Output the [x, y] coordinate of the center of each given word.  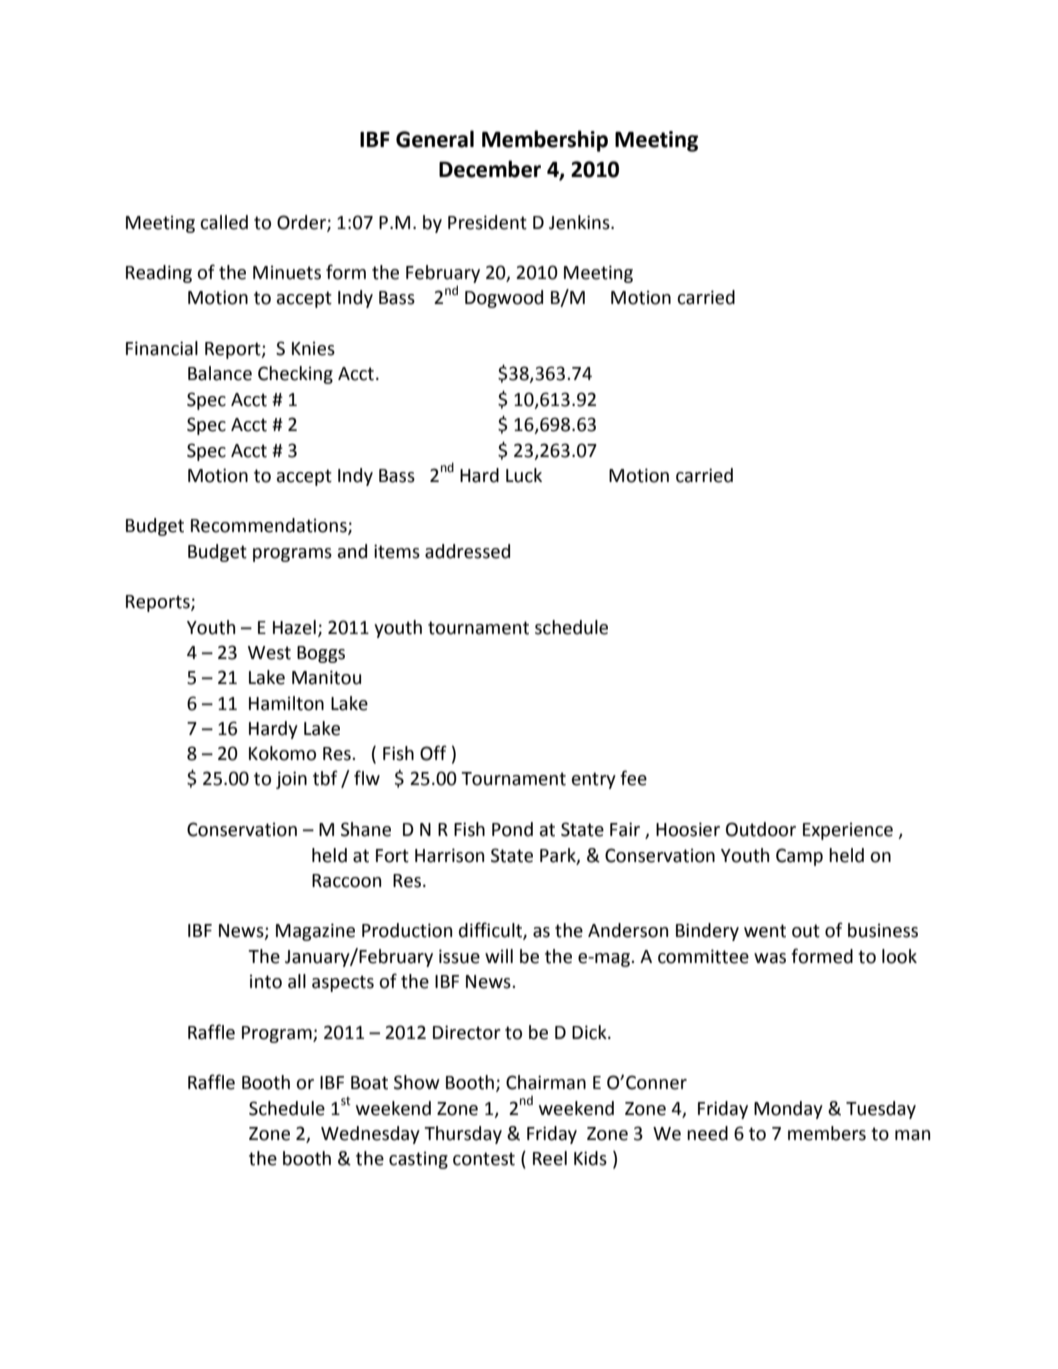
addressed [467, 551]
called [224, 222]
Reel [550, 1158]
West [269, 653]
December [490, 169]
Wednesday [370, 1135]
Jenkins [580, 222]
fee [633, 778]
